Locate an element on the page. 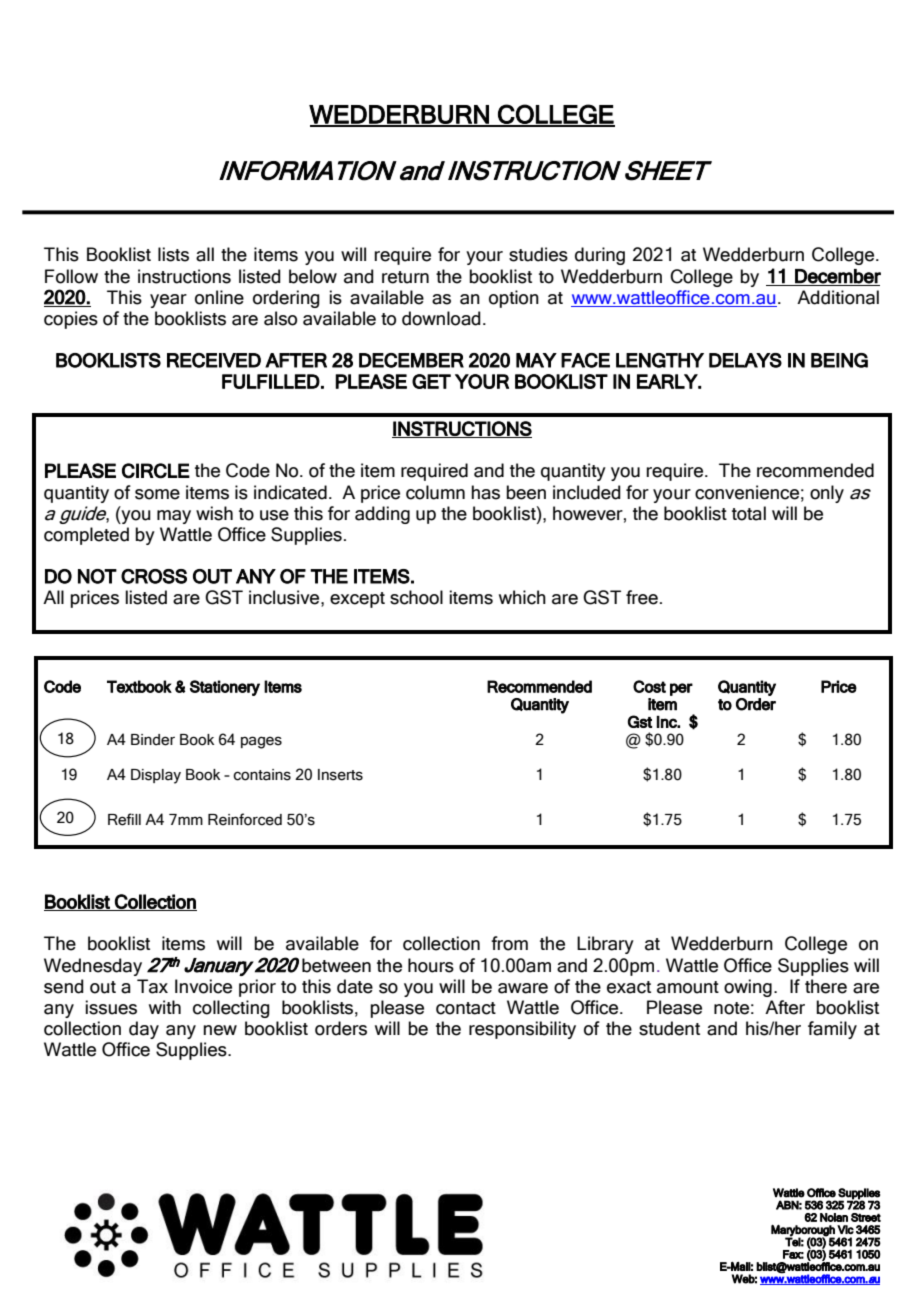  responsibility is located at coordinates (522, 1030).
